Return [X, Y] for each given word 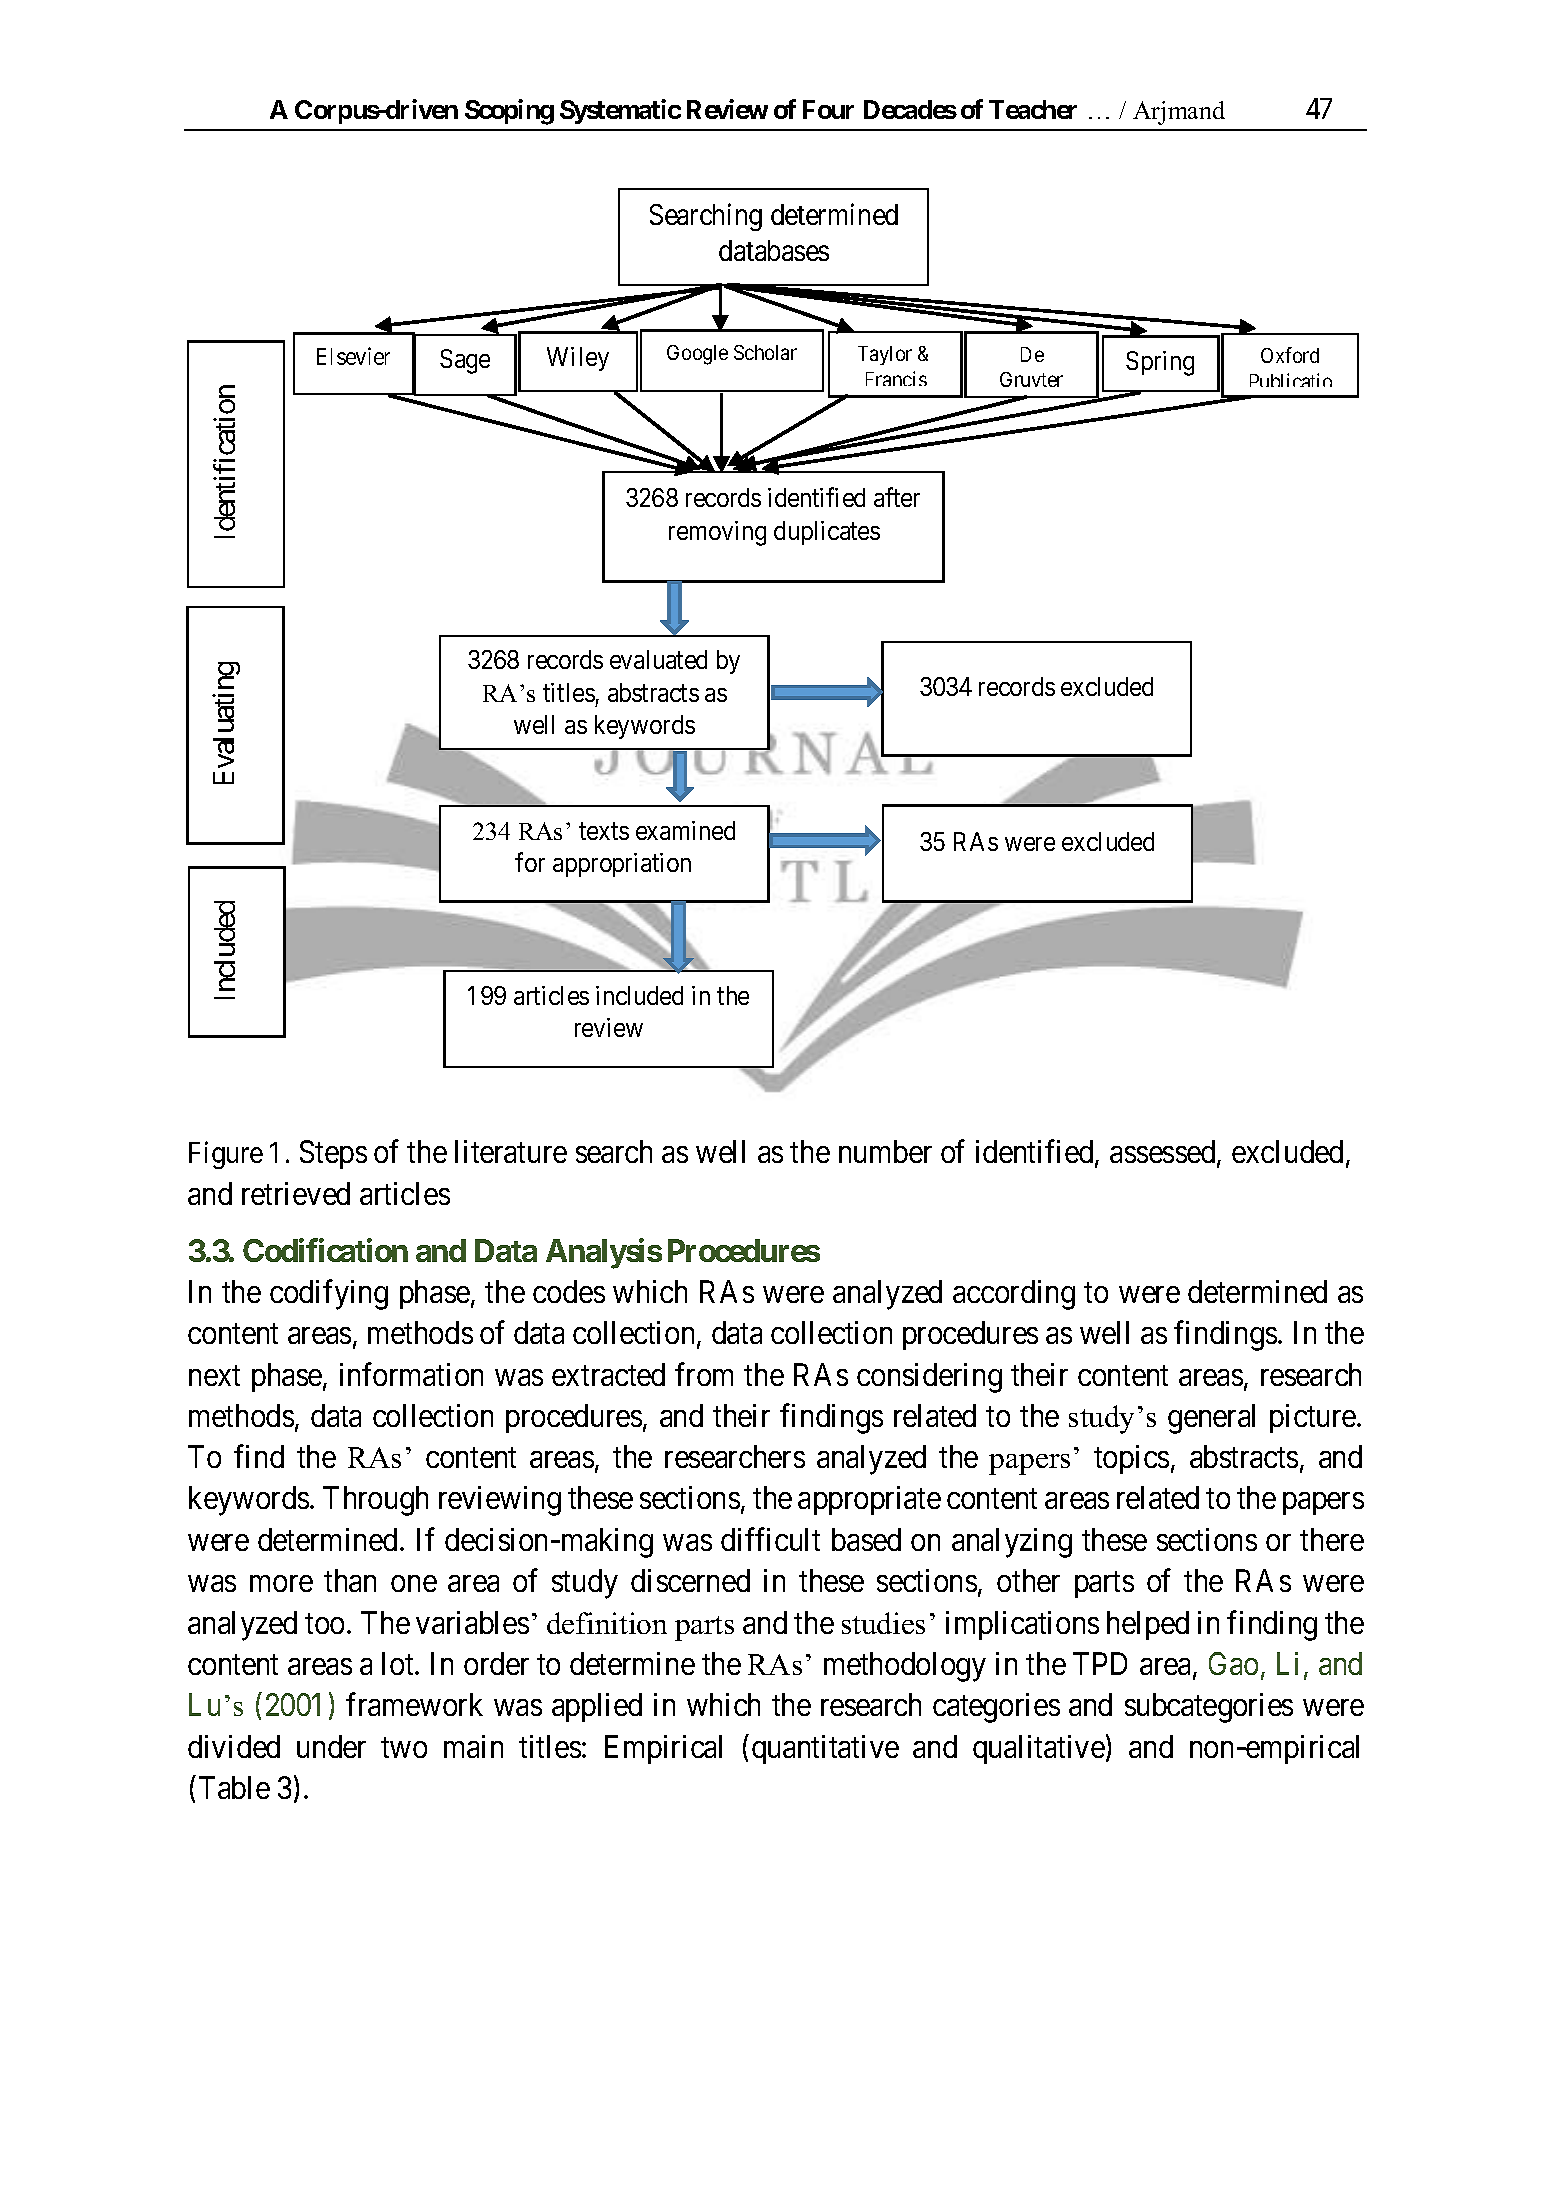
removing [717, 533]
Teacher [1033, 109]
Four [828, 109]
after [897, 497]
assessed [1164, 1153]
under [331, 1746]
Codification [325, 1250]
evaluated [658, 659]
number [885, 1151]
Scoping [509, 112]
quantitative [825, 1749]
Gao [1233, 1663]
